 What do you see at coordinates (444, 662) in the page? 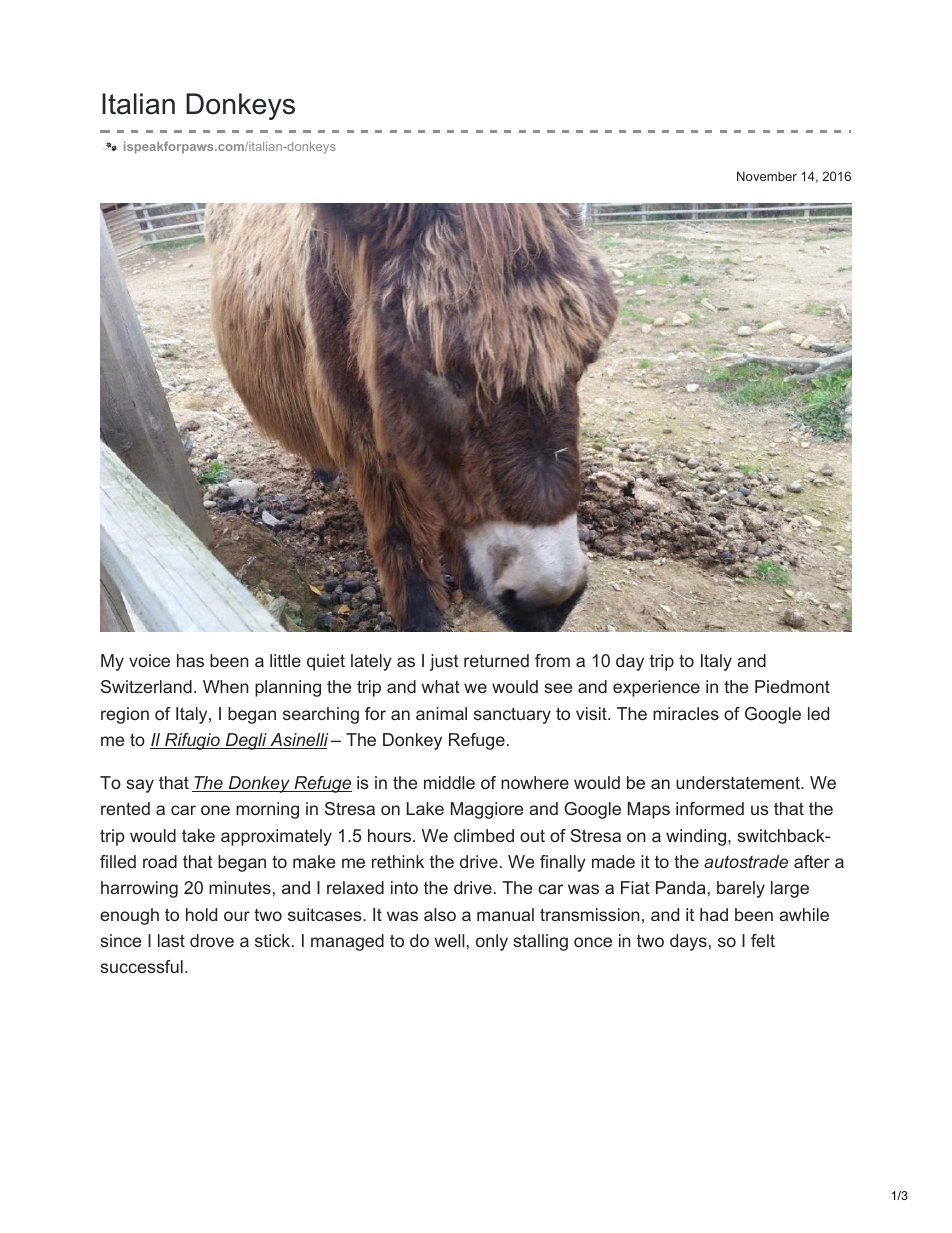
I see `just` at bounding box center [444, 662].
